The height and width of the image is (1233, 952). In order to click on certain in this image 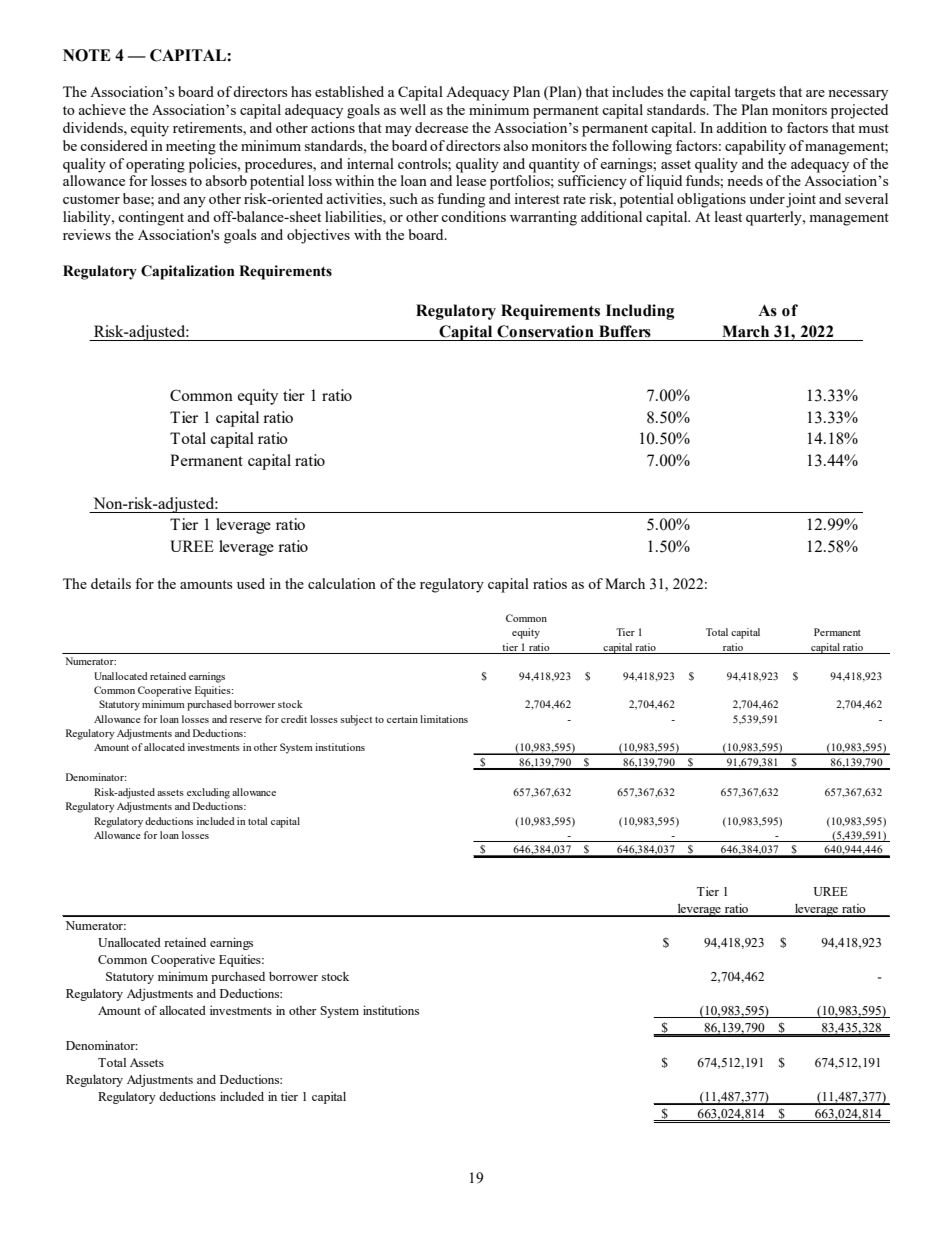, I will do `click(402, 719)`.
